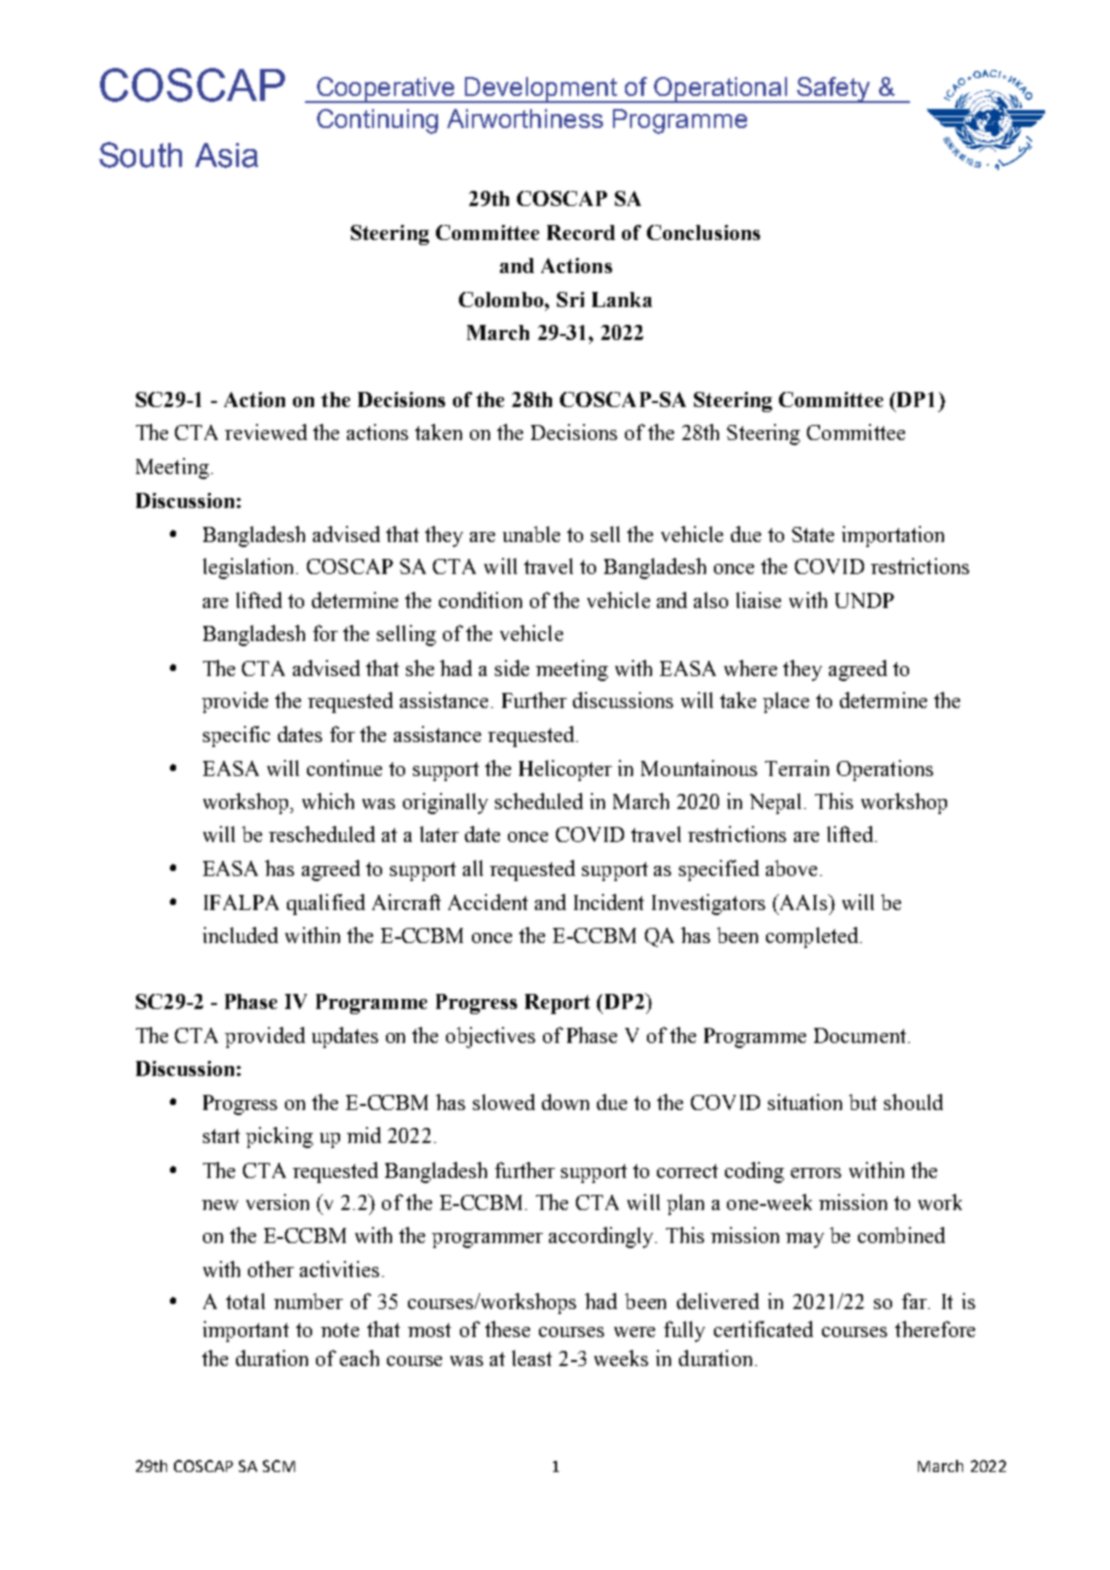 This page has width=1110, height=1570. What do you see at coordinates (221, 1136) in the page?
I see `start` at bounding box center [221, 1136].
